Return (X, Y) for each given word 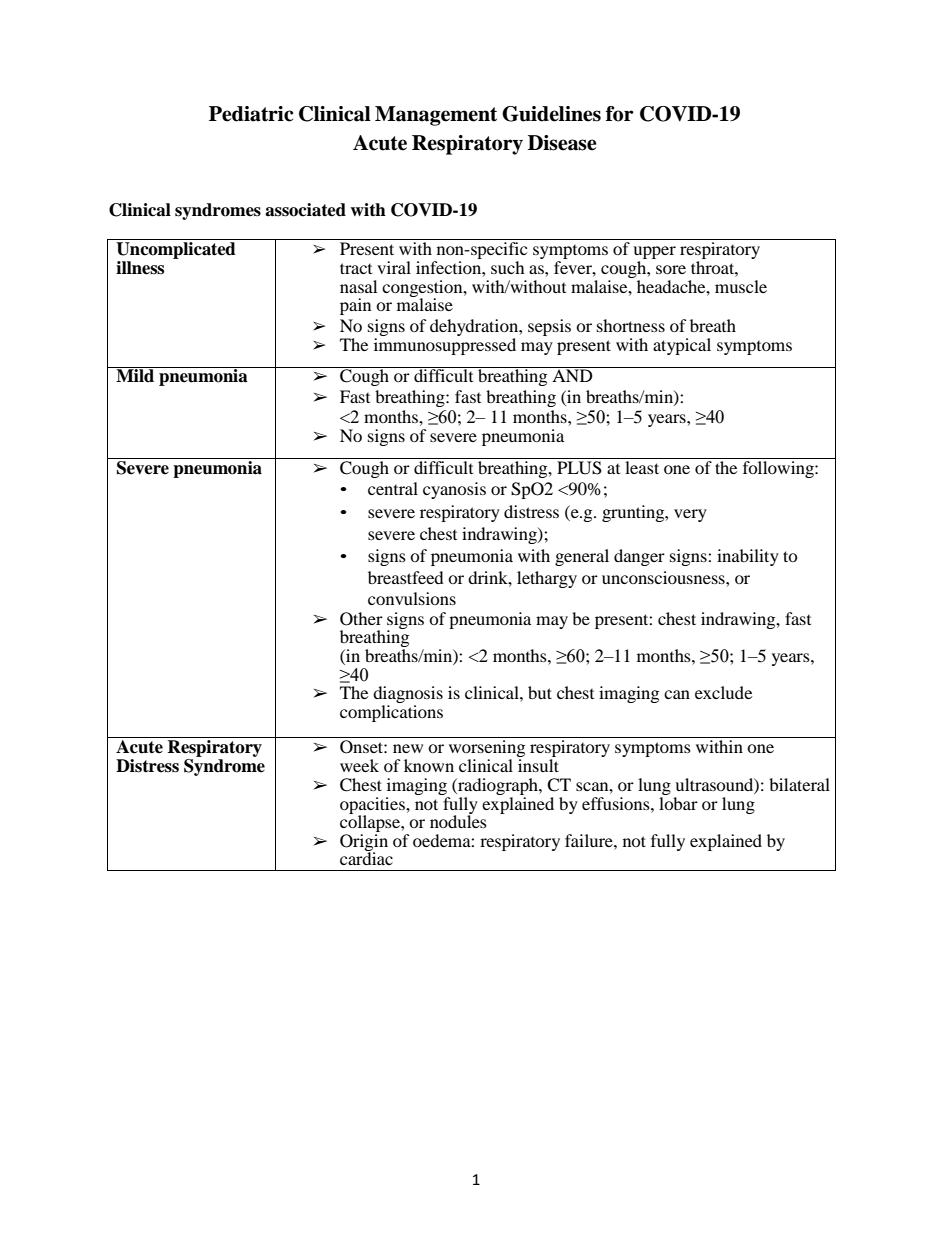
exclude (723, 692)
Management (436, 116)
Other (361, 619)
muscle (741, 286)
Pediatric (251, 114)
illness (140, 268)
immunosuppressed (445, 346)
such (508, 267)
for (620, 114)
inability (748, 557)
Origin (364, 843)
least (642, 466)
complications (391, 713)
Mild (135, 375)
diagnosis (408, 696)
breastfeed (406, 577)
